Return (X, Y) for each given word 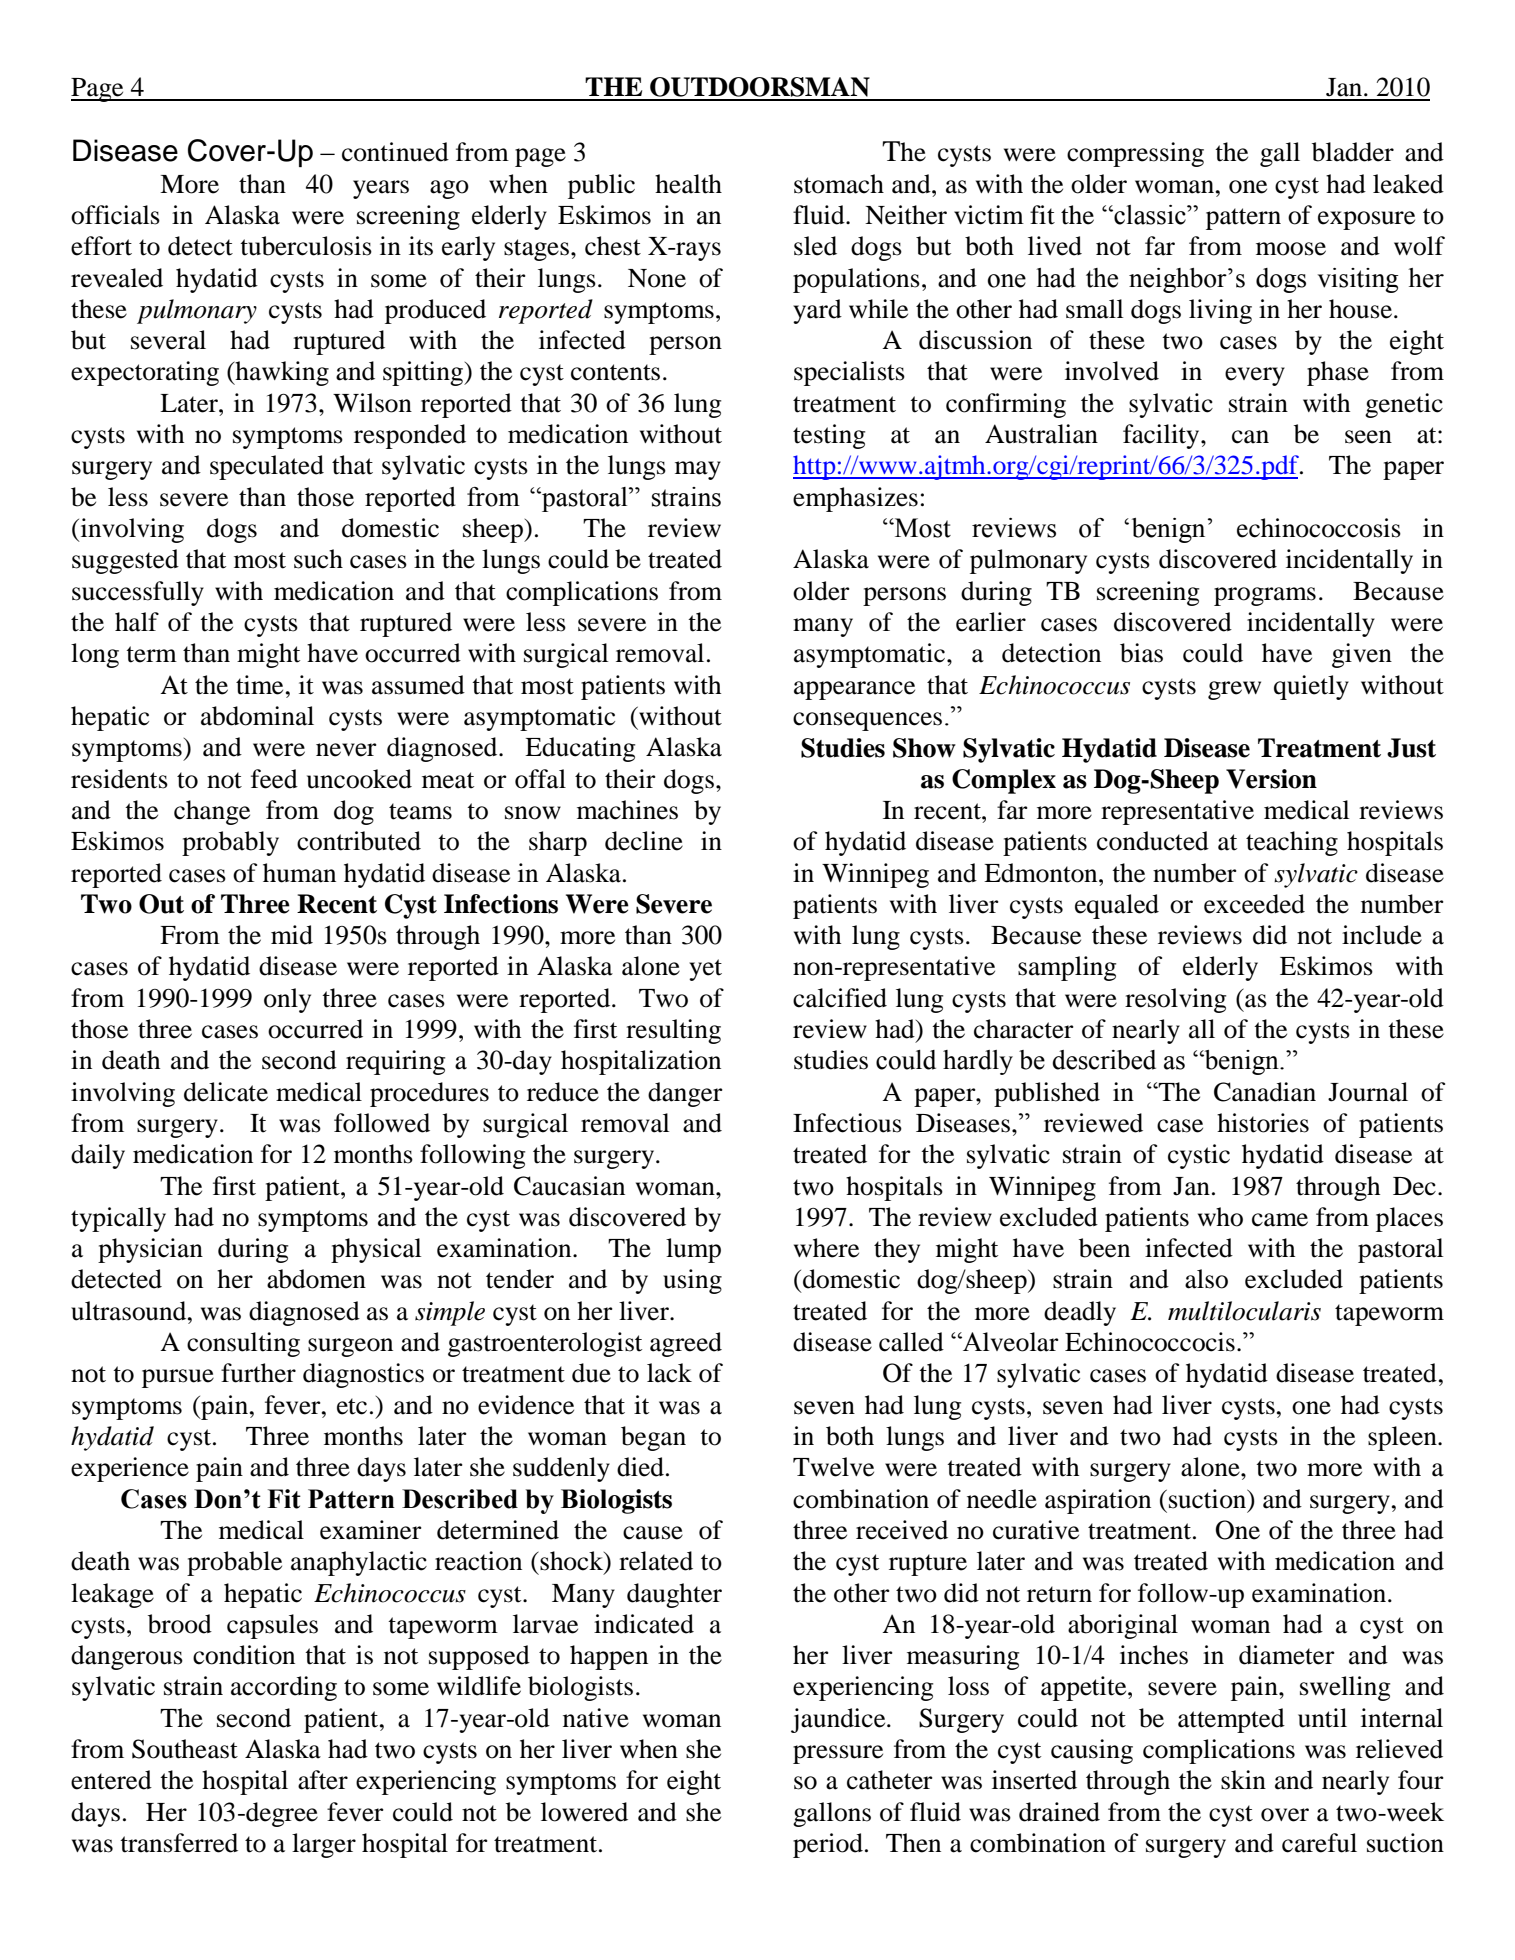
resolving (1175, 1000)
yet (705, 970)
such (318, 559)
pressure (838, 1754)
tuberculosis (306, 246)
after (323, 1780)
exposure (1366, 220)
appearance (854, 690)
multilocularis (1244, 1311)
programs (1265, 596)
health (688, 184)
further (258, 1373)
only (287, 1000)
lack (669, 1373)
